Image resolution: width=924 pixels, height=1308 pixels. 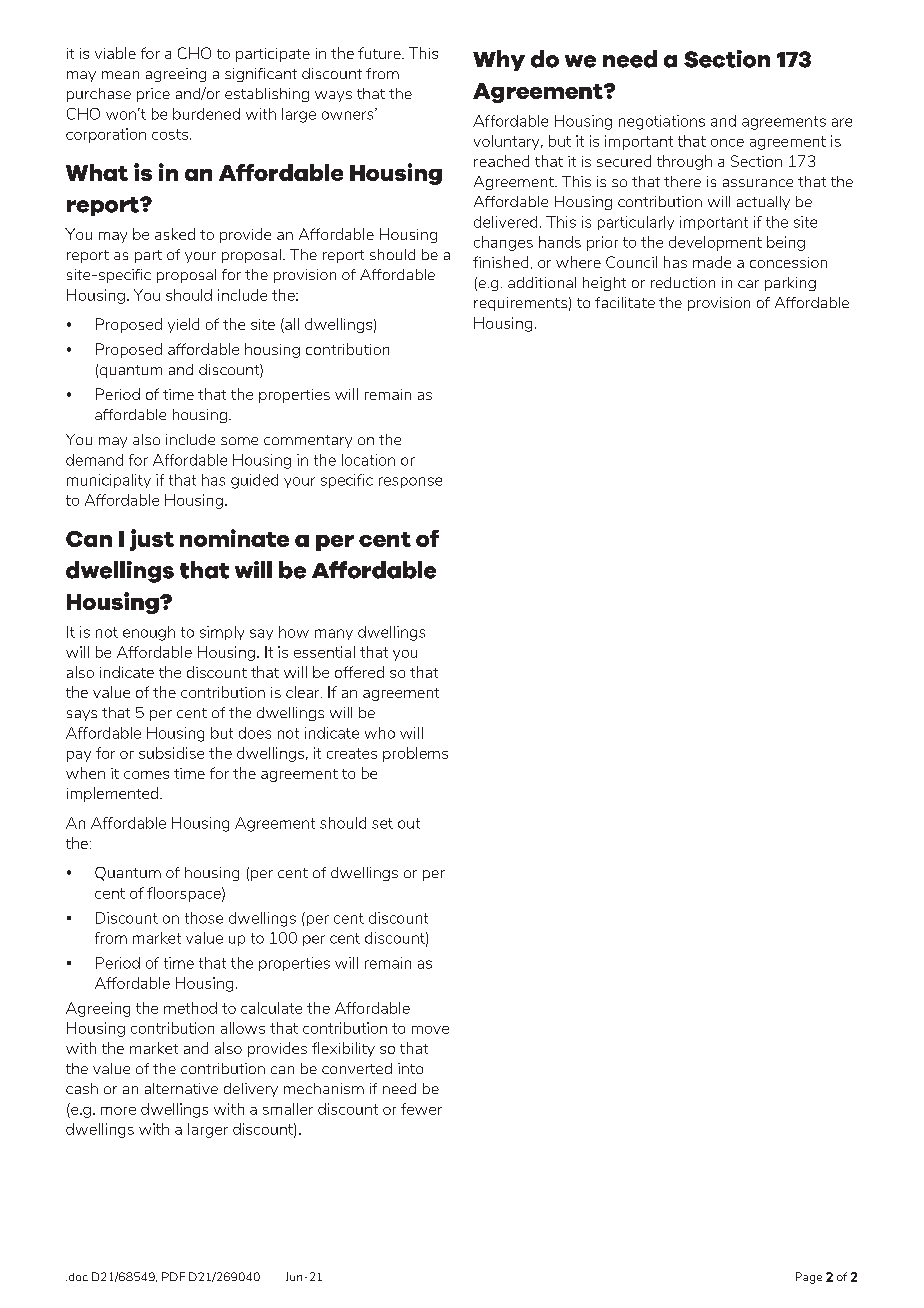 I want to click on price, so click(x=153, y=95).
